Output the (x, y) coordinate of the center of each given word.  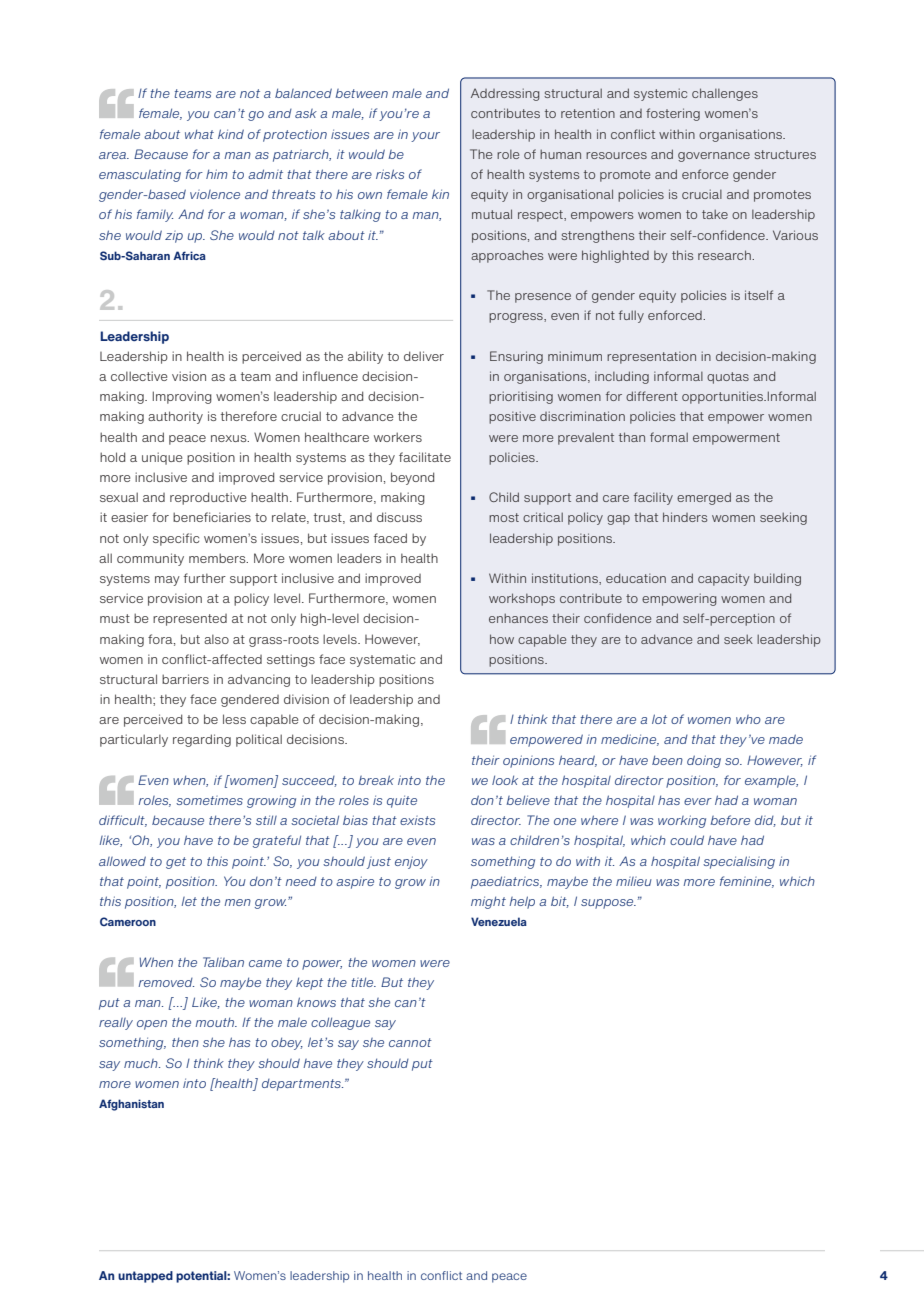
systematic (382, 660)
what (199, 134)
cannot (410, 1042)
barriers (185, 679)
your (425, 137)
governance (714, 157)
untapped (145, 1277)
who (748, 719)
